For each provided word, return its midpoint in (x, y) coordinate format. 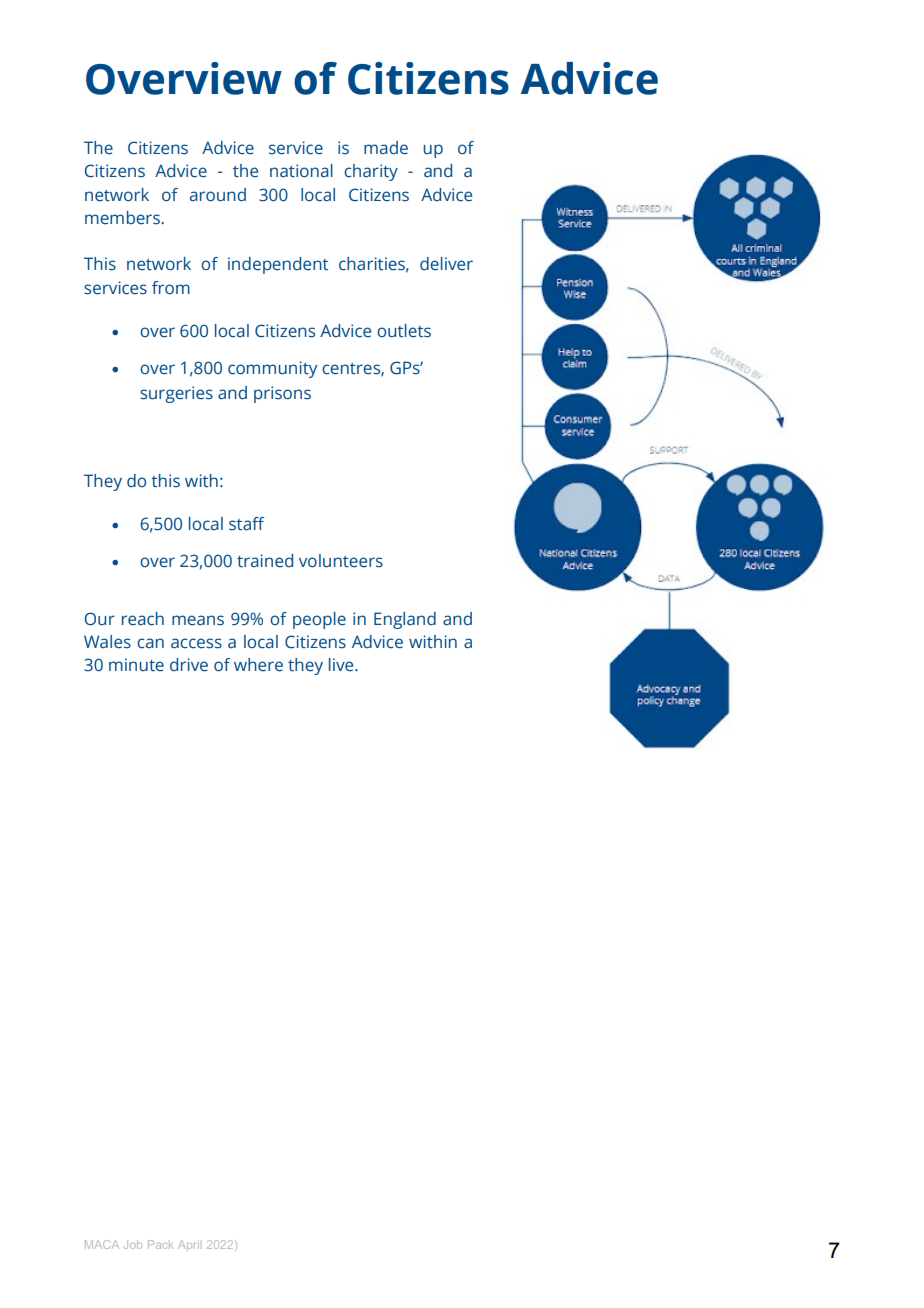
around (218, 195)
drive (189, 665)
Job (133, 1244)
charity (371, 172)
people (319, 620)
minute (136, 665)
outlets (404, 331)
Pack (160, 1244)
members (123, 218)
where (258, 665)
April (188, 1245)
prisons (282, 394)
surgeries (176, 394)
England (405, 620)
